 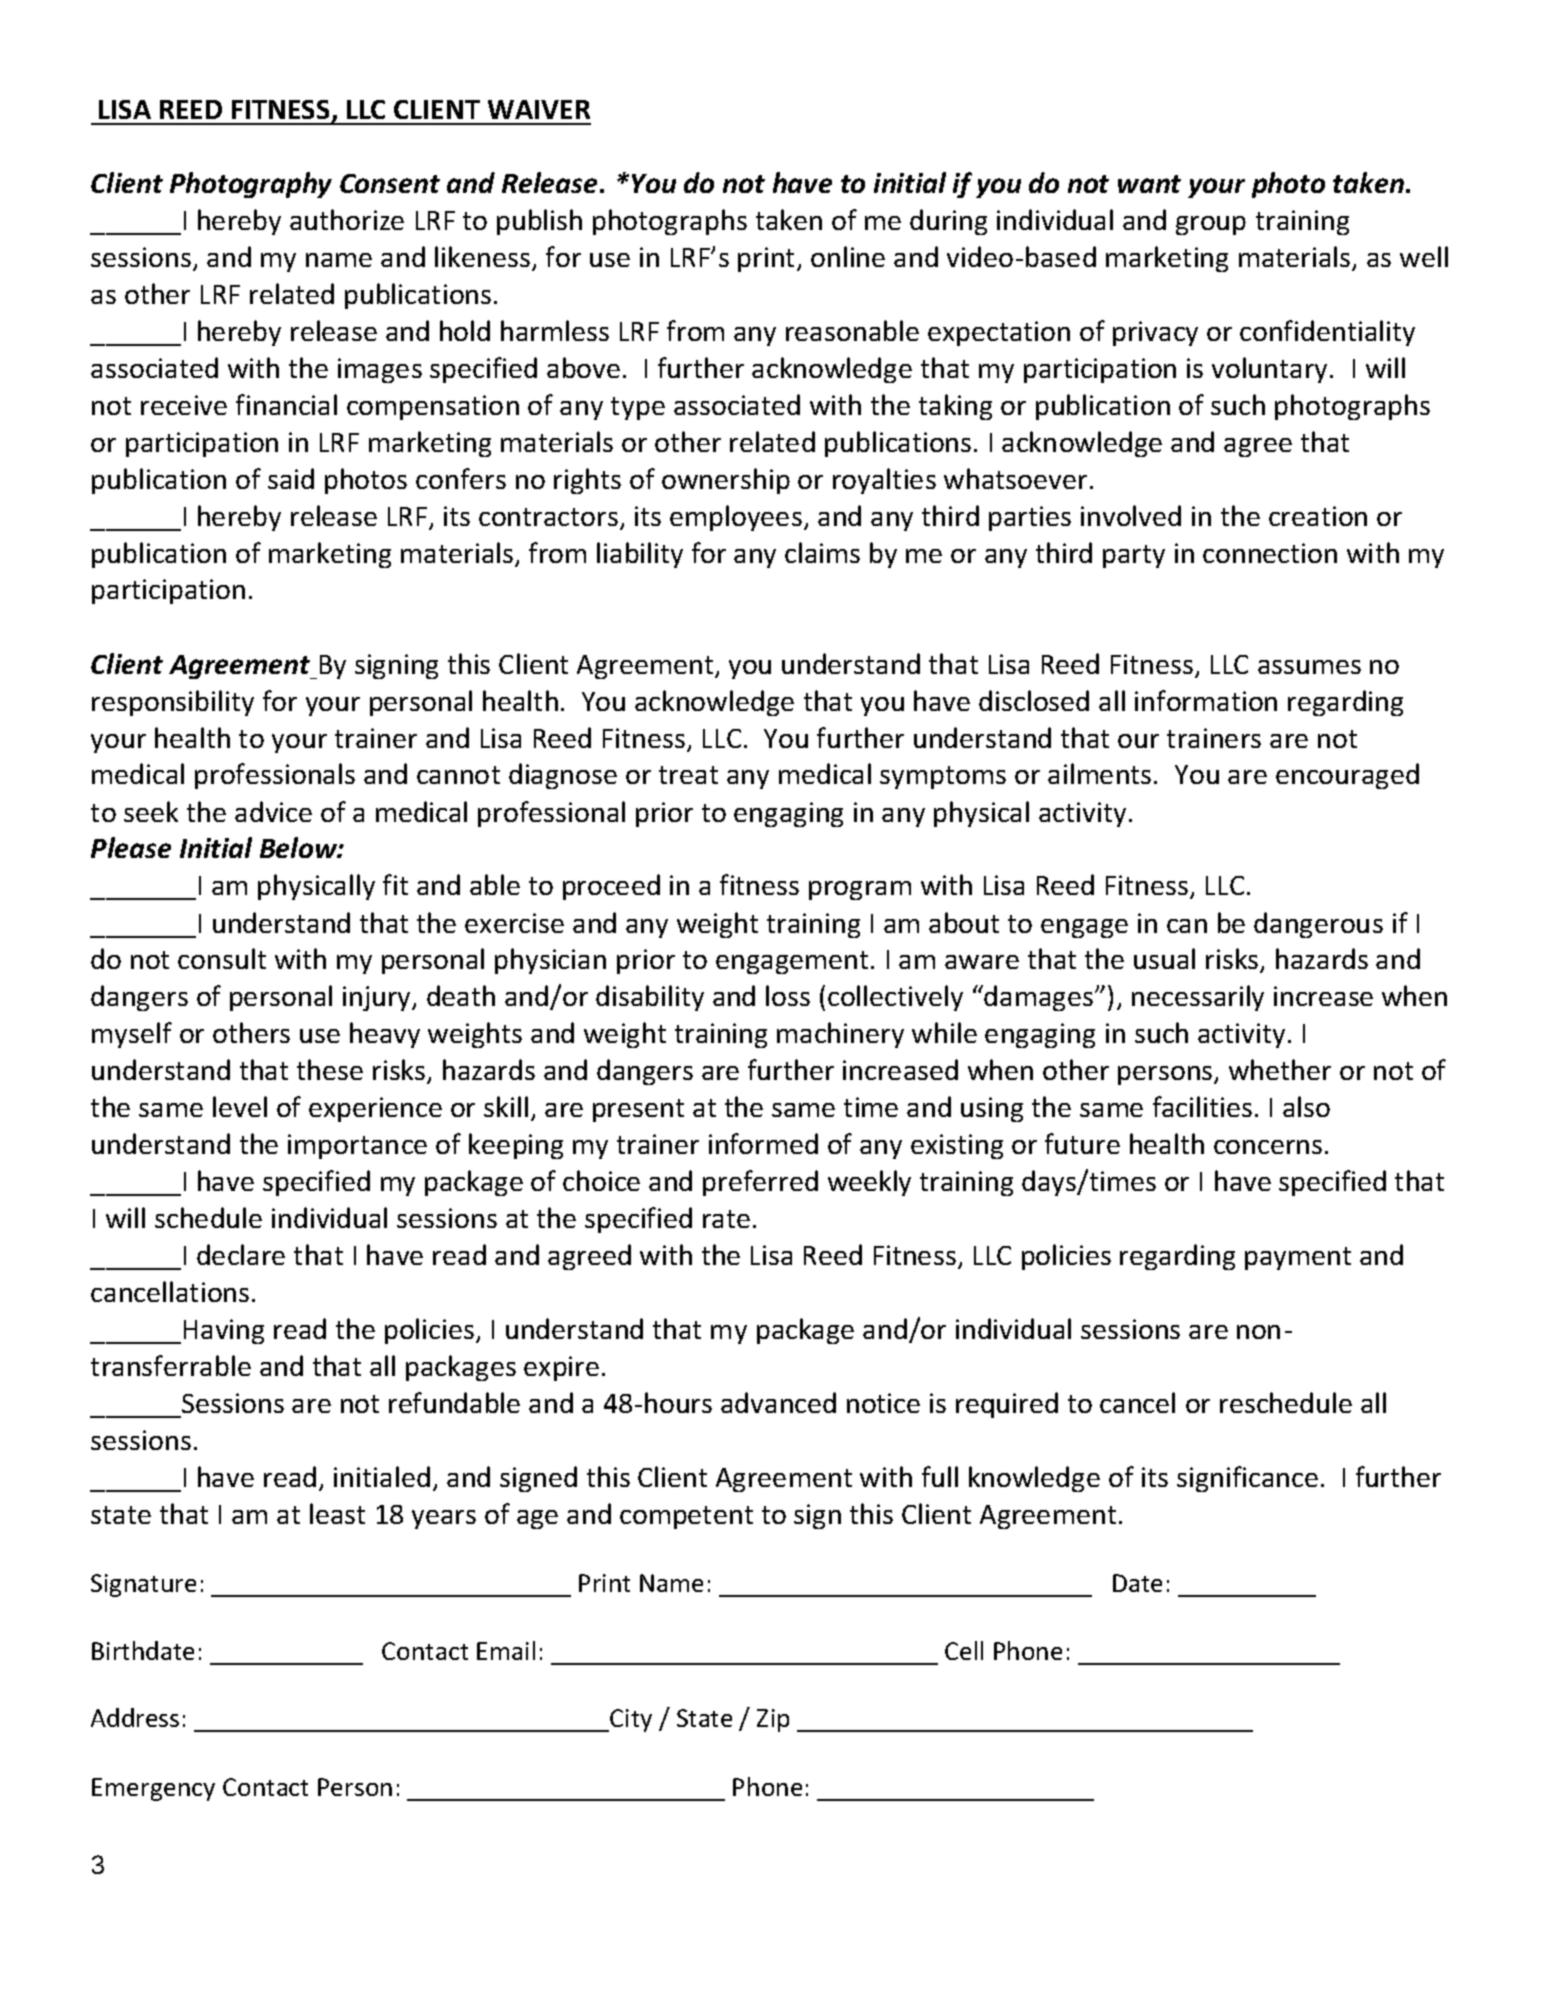 What do you see at coordinates (241, 1254) in the screenshot?
I see `declare` at bounding box center [241, 1254].
